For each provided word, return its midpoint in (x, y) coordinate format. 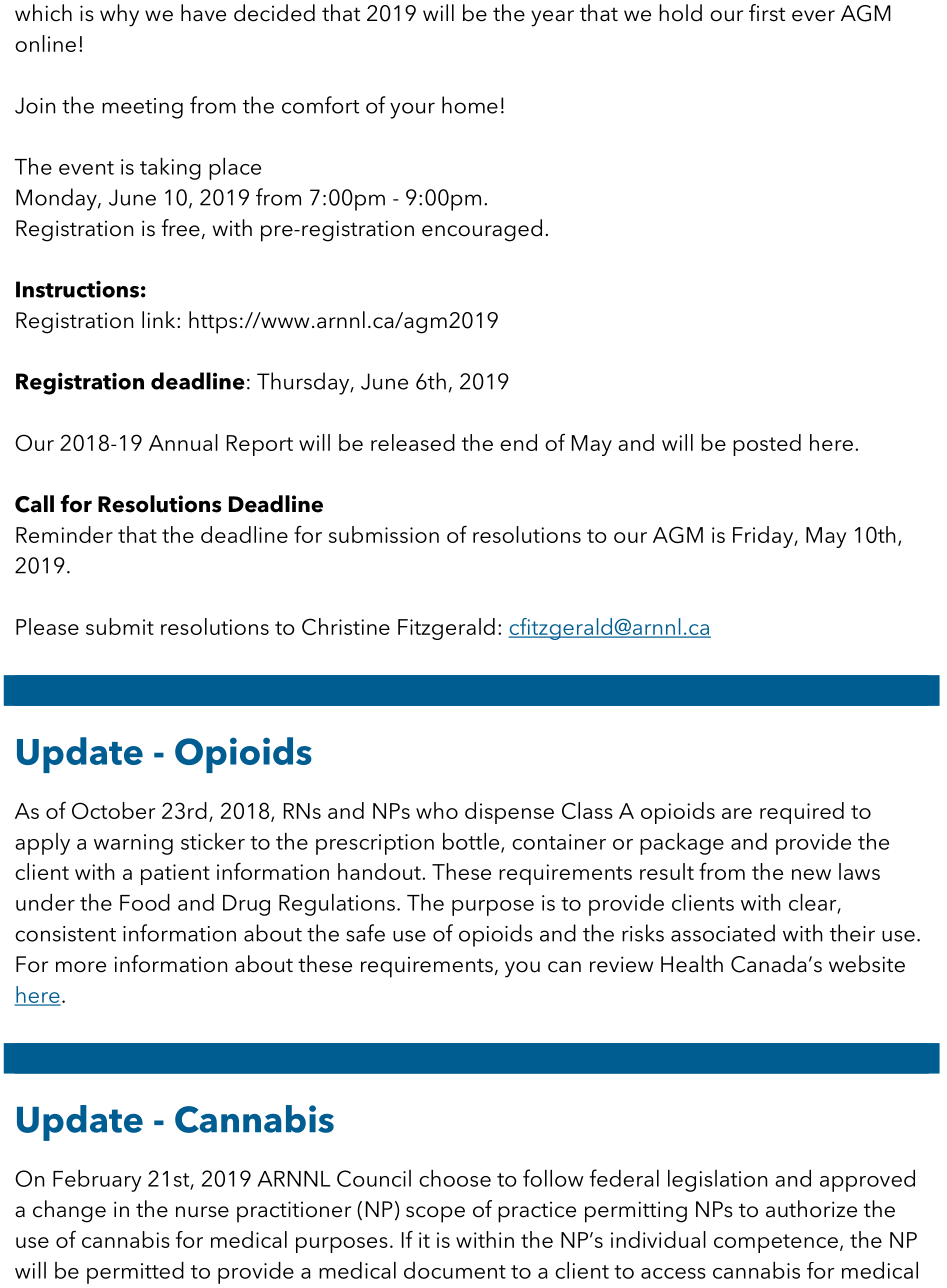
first (767, 13)
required (802, 813)
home (470, 105)
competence (776, 1243)
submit (120, 626)
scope (435, 1214)
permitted (135, 1273)
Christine (346, 626)
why (119, 15)
